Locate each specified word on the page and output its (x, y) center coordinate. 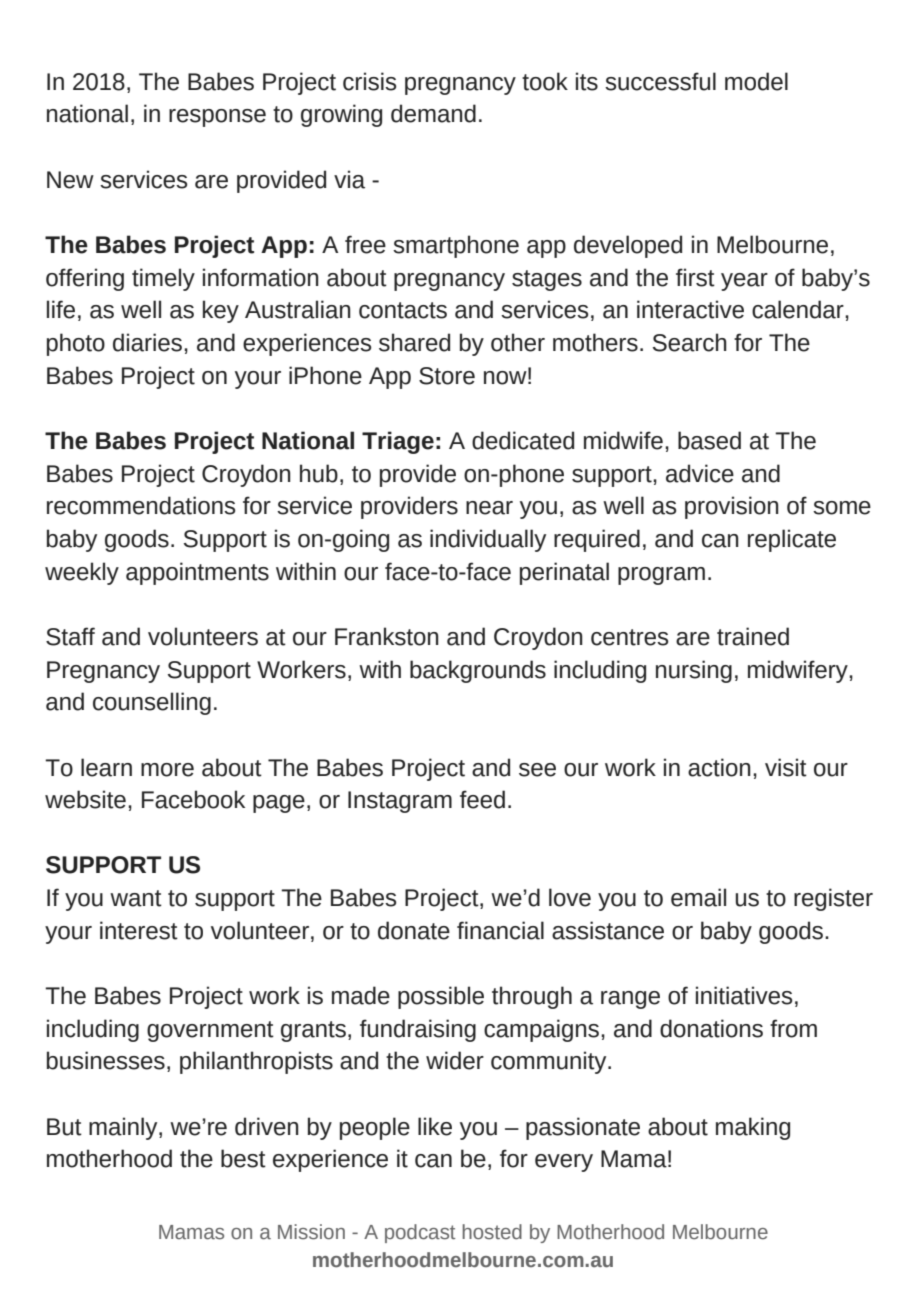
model (756, 81)
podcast (420, 1233)
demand (433, 113)
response (217, 118)
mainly (124, 1128)
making (753, 1128)
